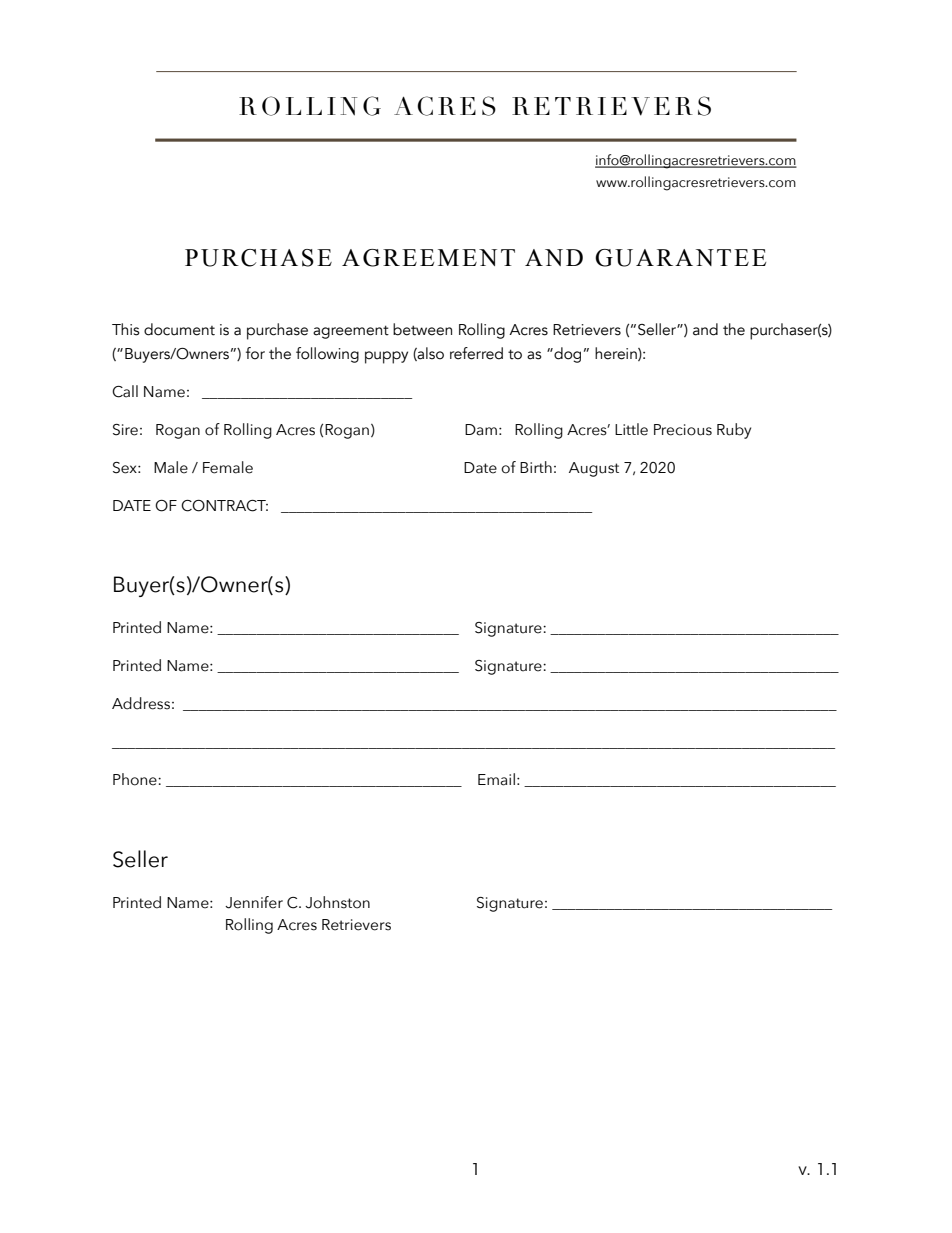  Describe the element at coordinates (536, 467) in the document. I see `Birth` at that location.
